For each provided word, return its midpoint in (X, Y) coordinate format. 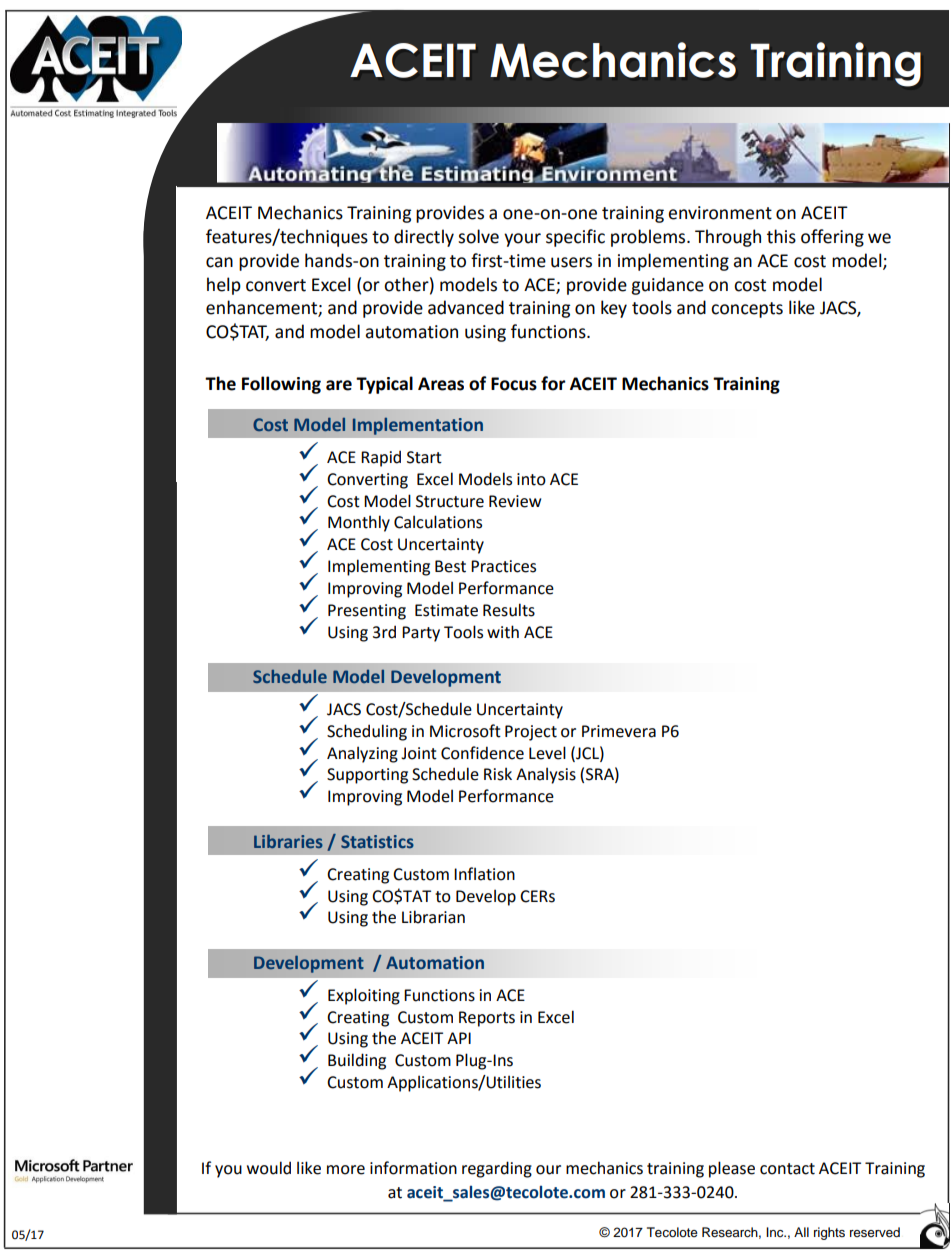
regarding (497, 1169)
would (269, 1168)
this (781, 236)
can (219, 262)
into (531, 479)
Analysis (546, 775)
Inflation (484, 874)
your (522, 240)
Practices (503, 566)
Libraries (288, 841)
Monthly (359, 523)
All (801, 1232)
